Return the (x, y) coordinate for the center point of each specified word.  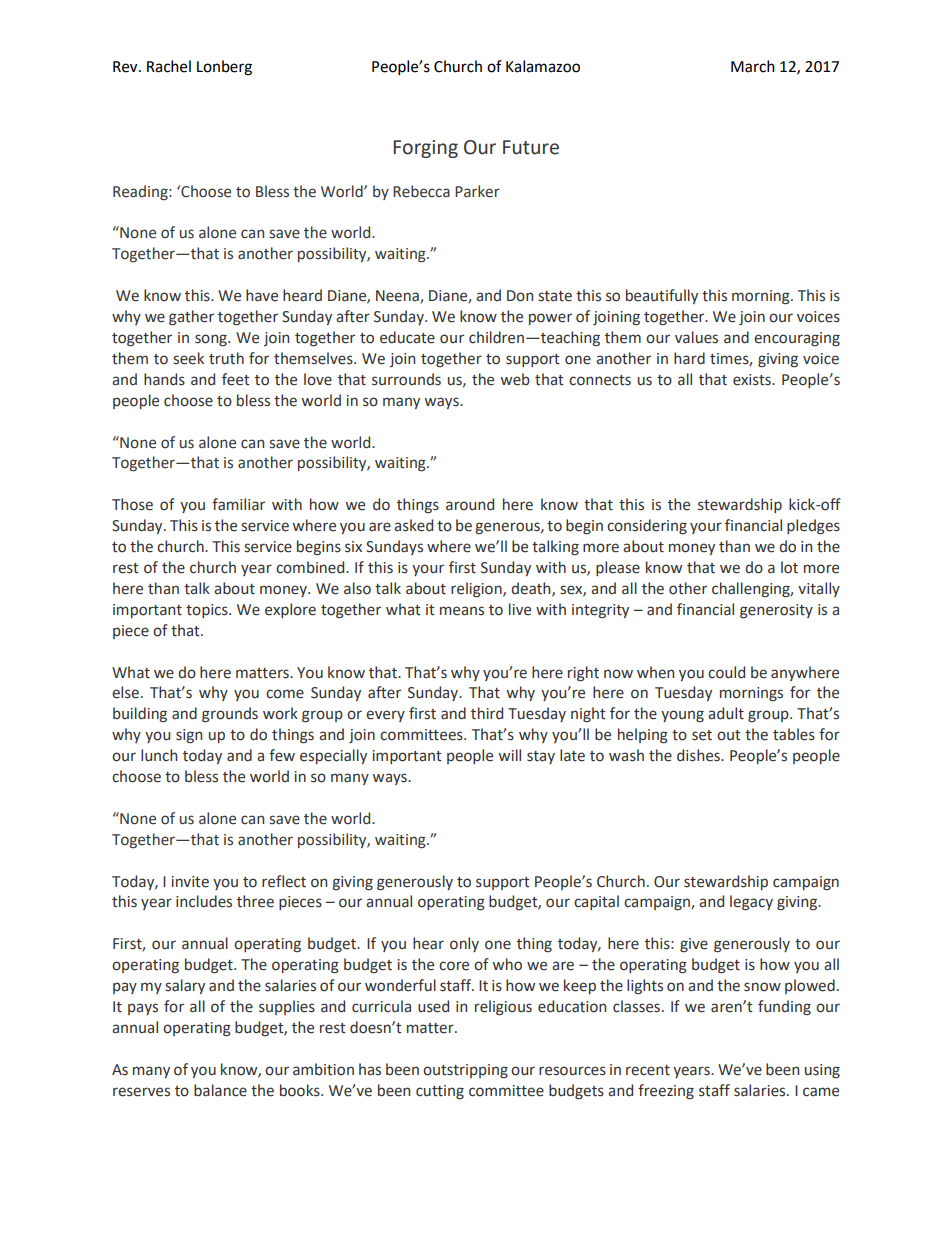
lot (789, 567)
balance (220, 1090)
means (462, 611)
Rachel (169, 66)
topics (208, 611)
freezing (666, 1091)
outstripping (465, 1071)
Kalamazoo (543, 66)
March (753, 66)
